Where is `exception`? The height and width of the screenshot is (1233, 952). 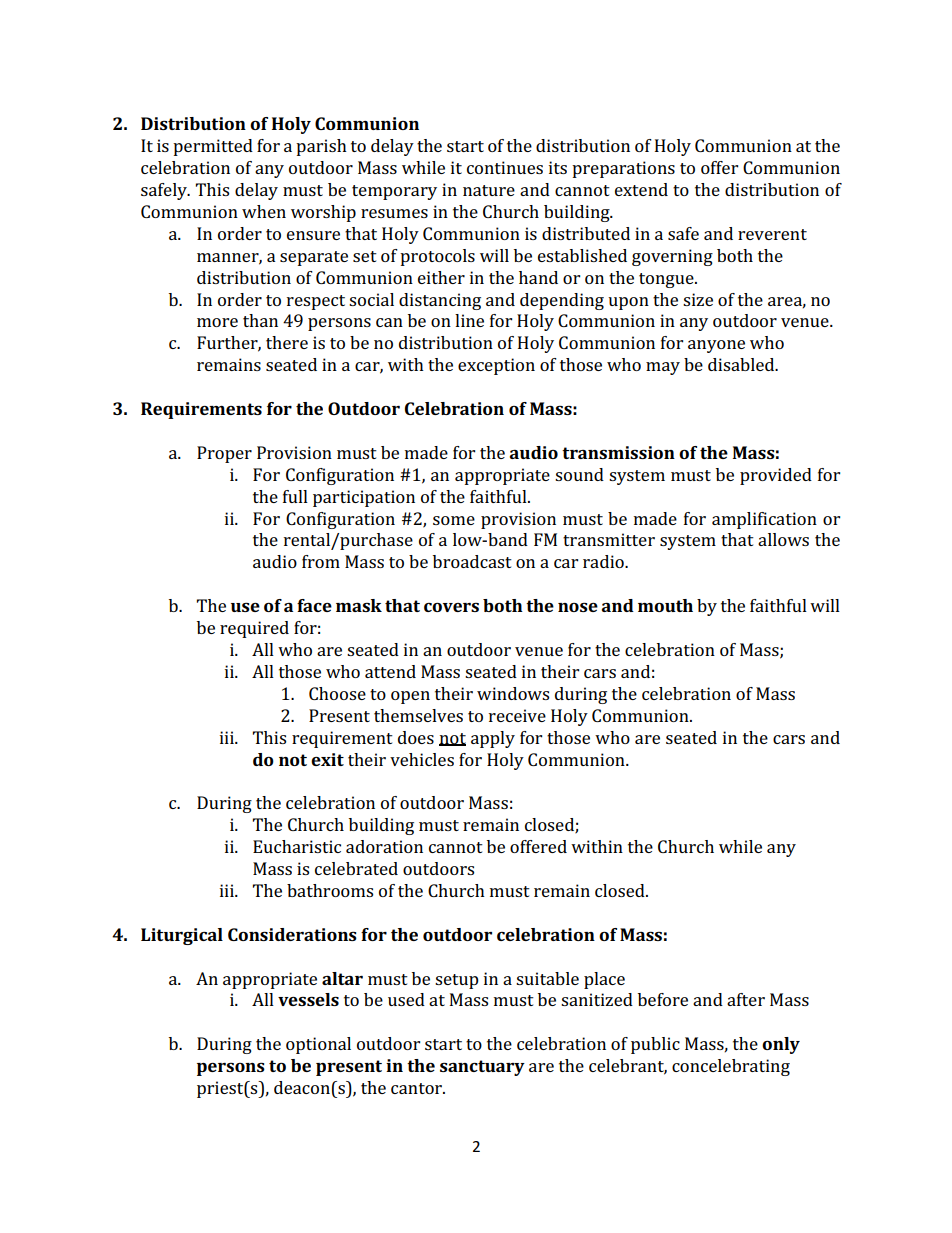
exception is located at coordinates (496, 366).
